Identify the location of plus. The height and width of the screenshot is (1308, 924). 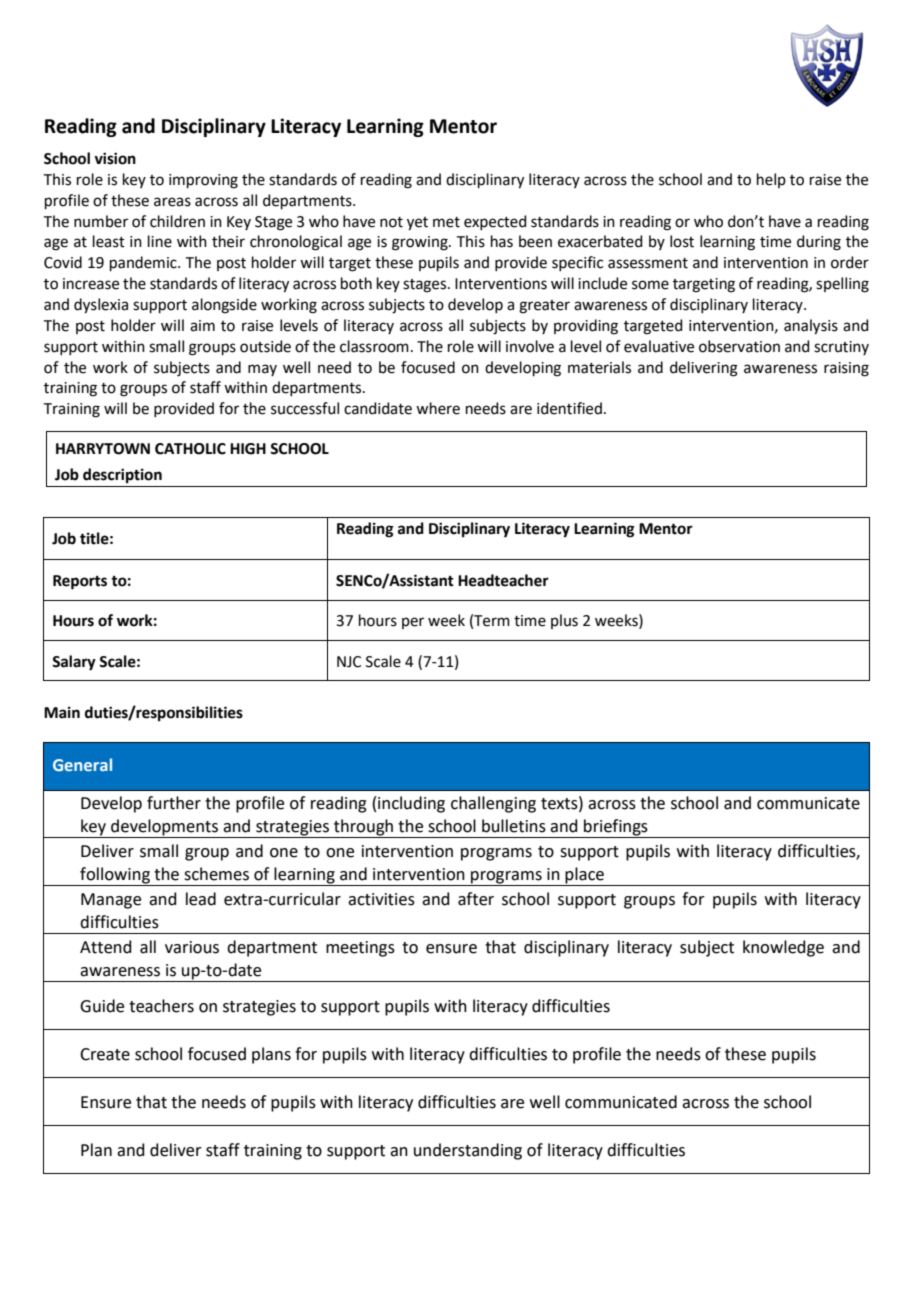
(564, 621).
